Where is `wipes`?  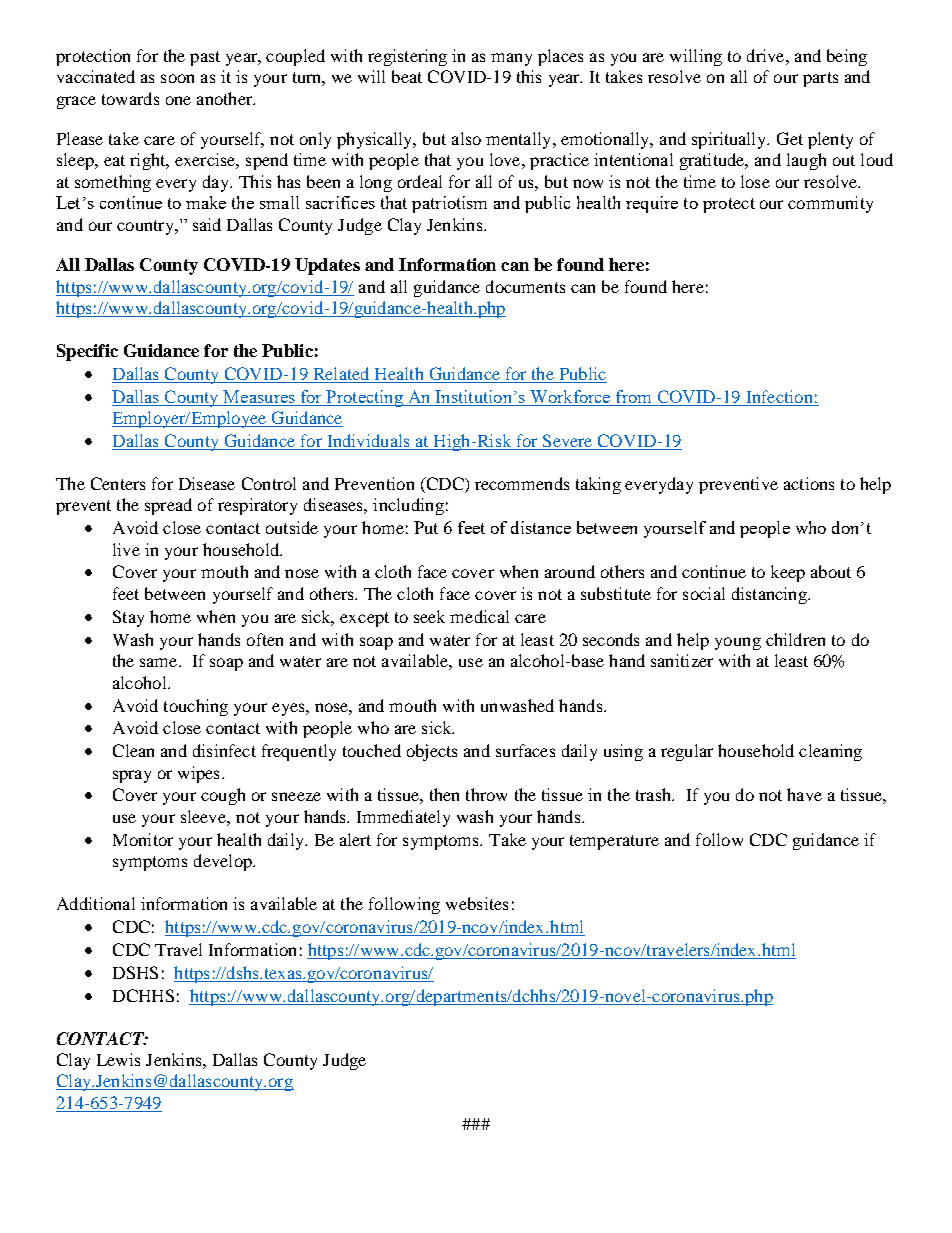
wipes is located at coordinates (198, 774).
